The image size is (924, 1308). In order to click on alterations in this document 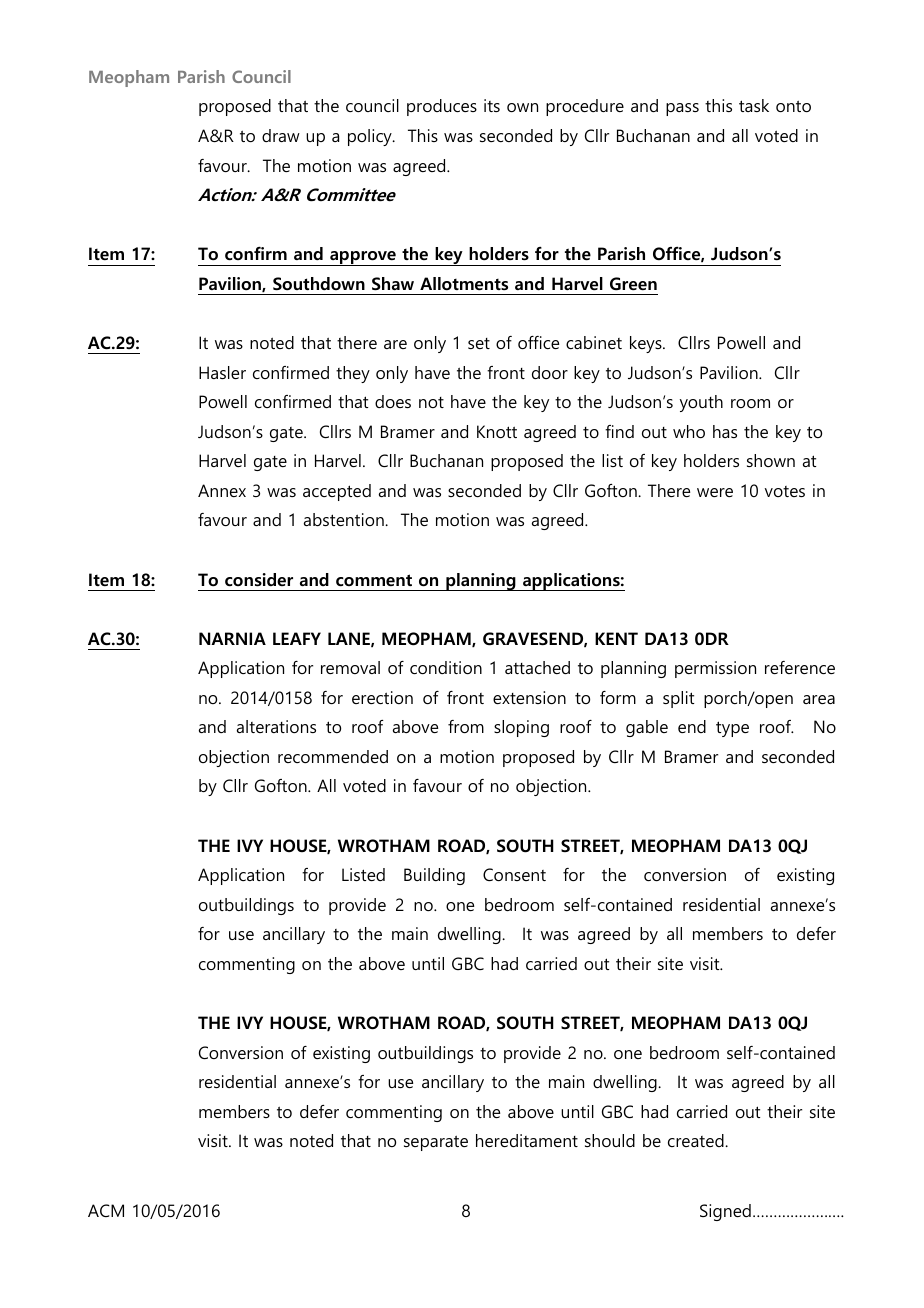, I will do `click(276, 726)`.
